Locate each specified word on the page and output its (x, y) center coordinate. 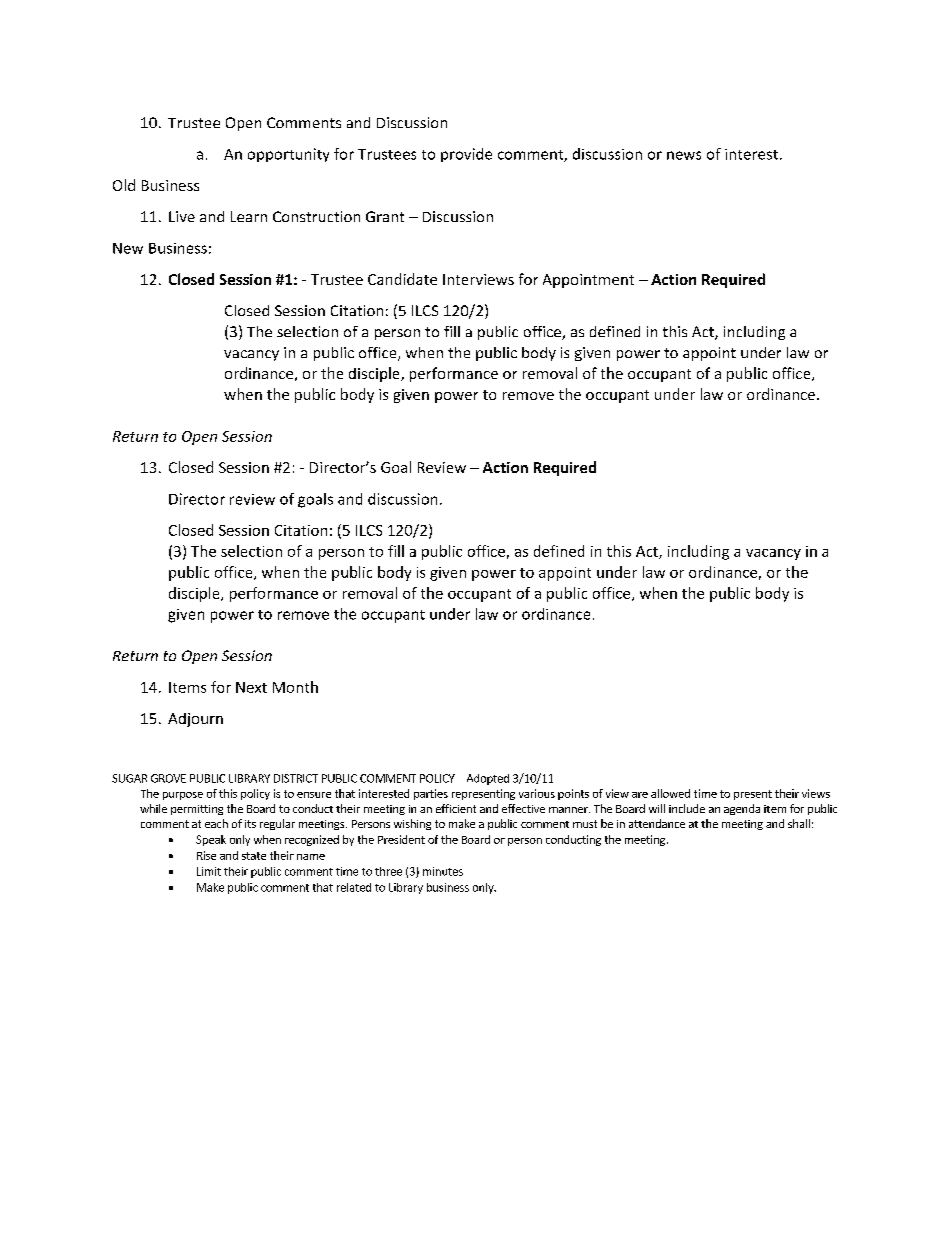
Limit (209, 871)
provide (466, 155)
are (640, 795)
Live (182, 216)
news (684, 155)
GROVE (168, 778)
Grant (385, 216)
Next (251, 687)
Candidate (402, 279)
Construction (316, 216)
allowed (670, 793)
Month (295, 687)
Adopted (488, 779)
